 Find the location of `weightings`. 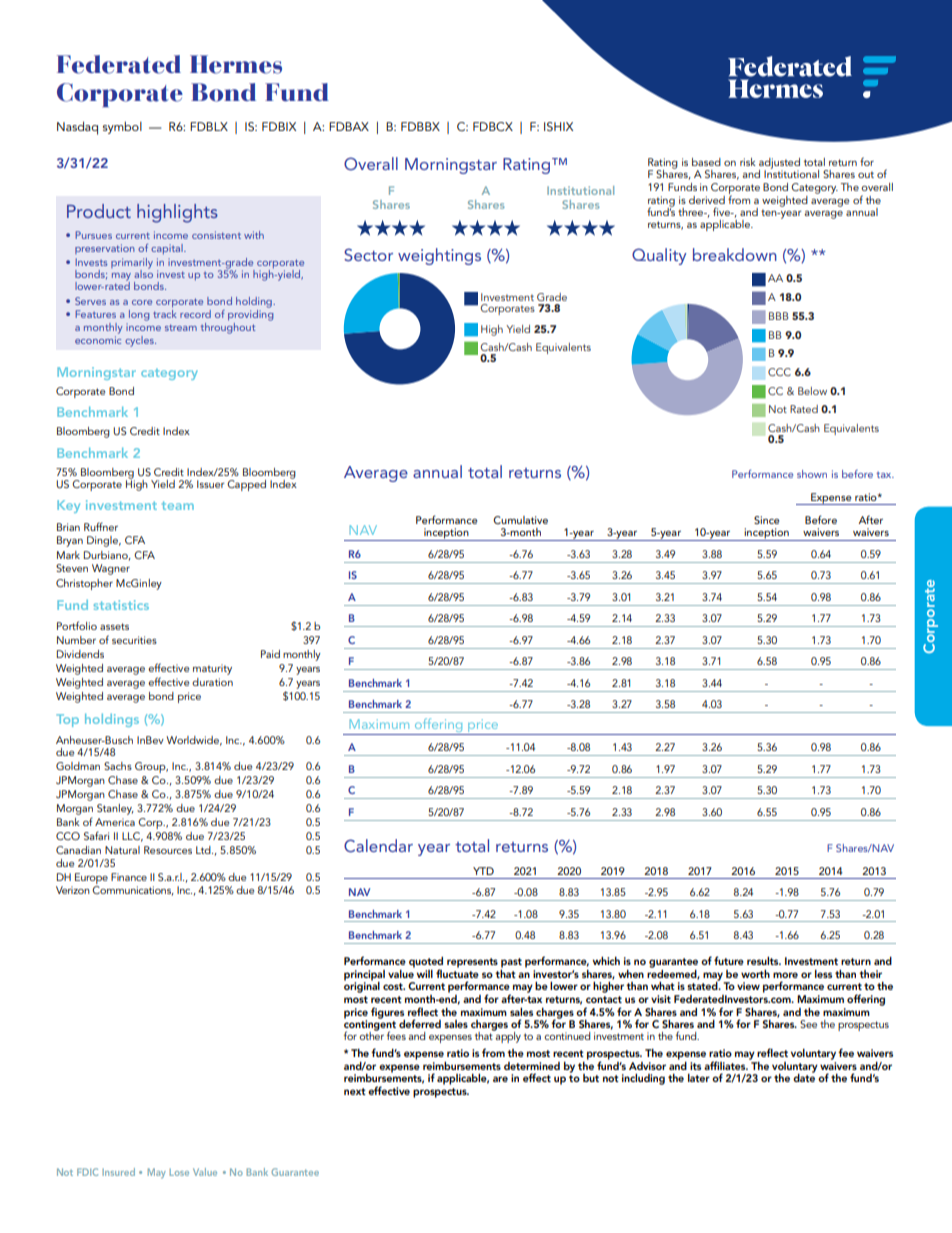

weightings is located at coordinates (439, 256).
